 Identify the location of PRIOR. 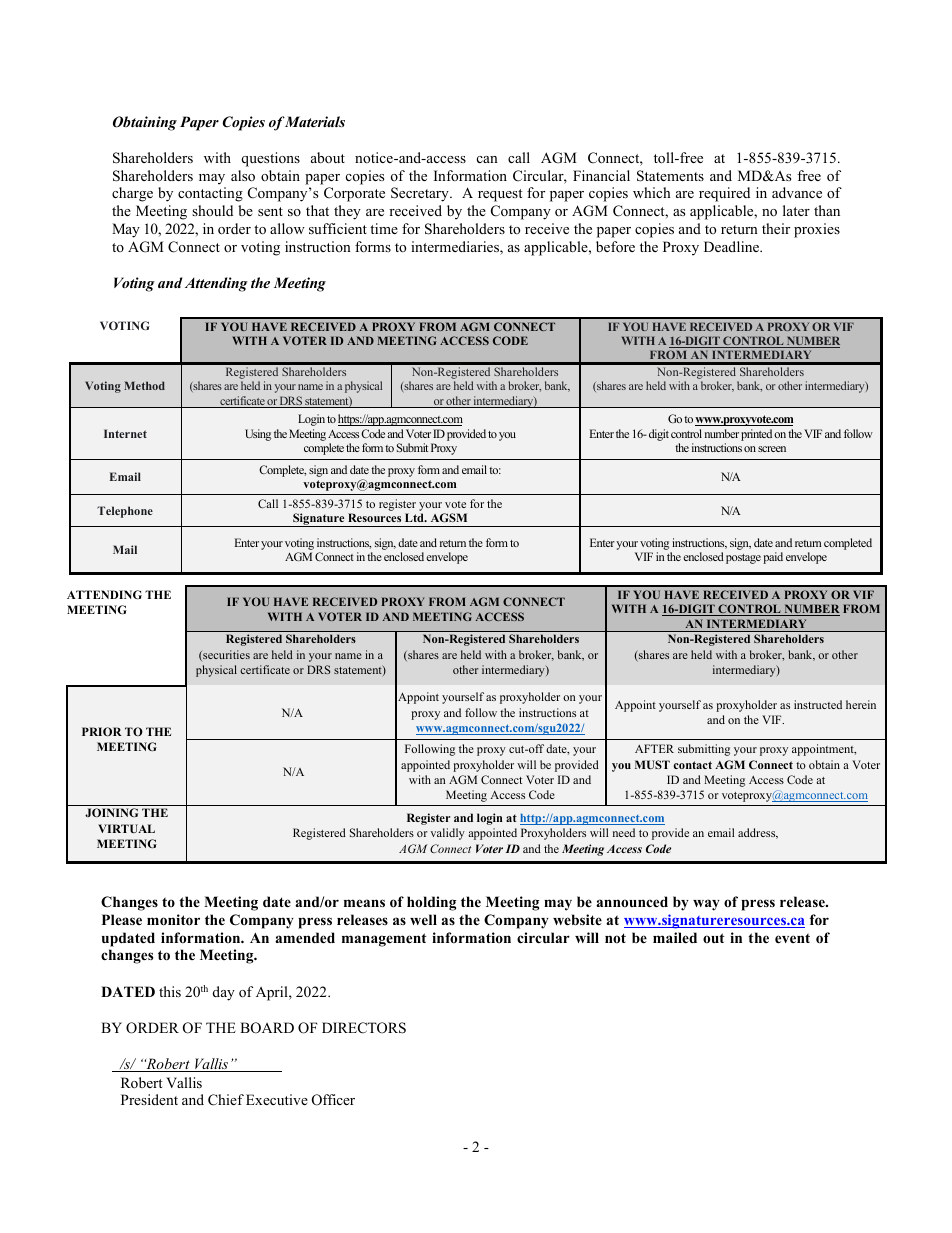
(102, 731).
